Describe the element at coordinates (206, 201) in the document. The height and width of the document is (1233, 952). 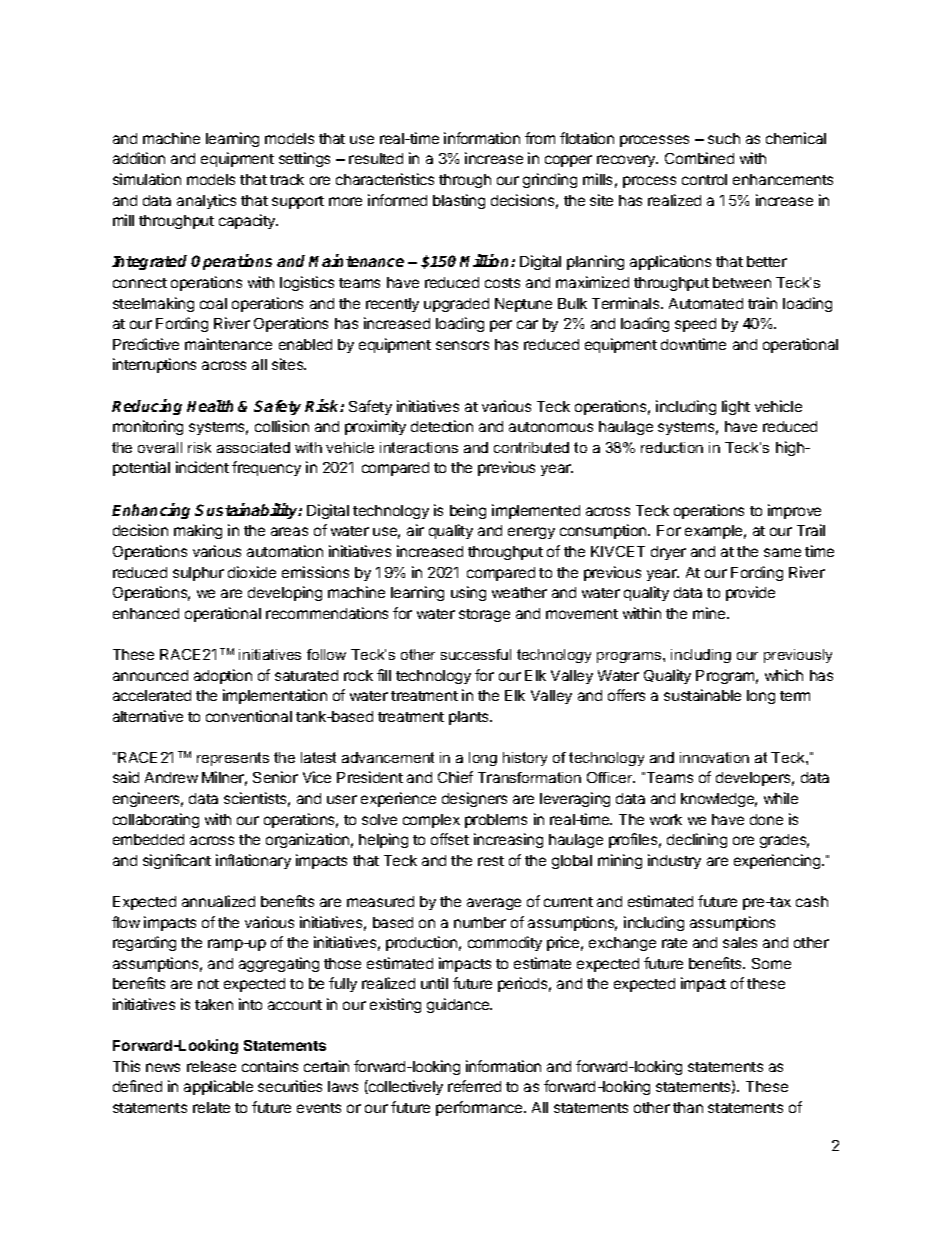
I see `analytics` at that location.
